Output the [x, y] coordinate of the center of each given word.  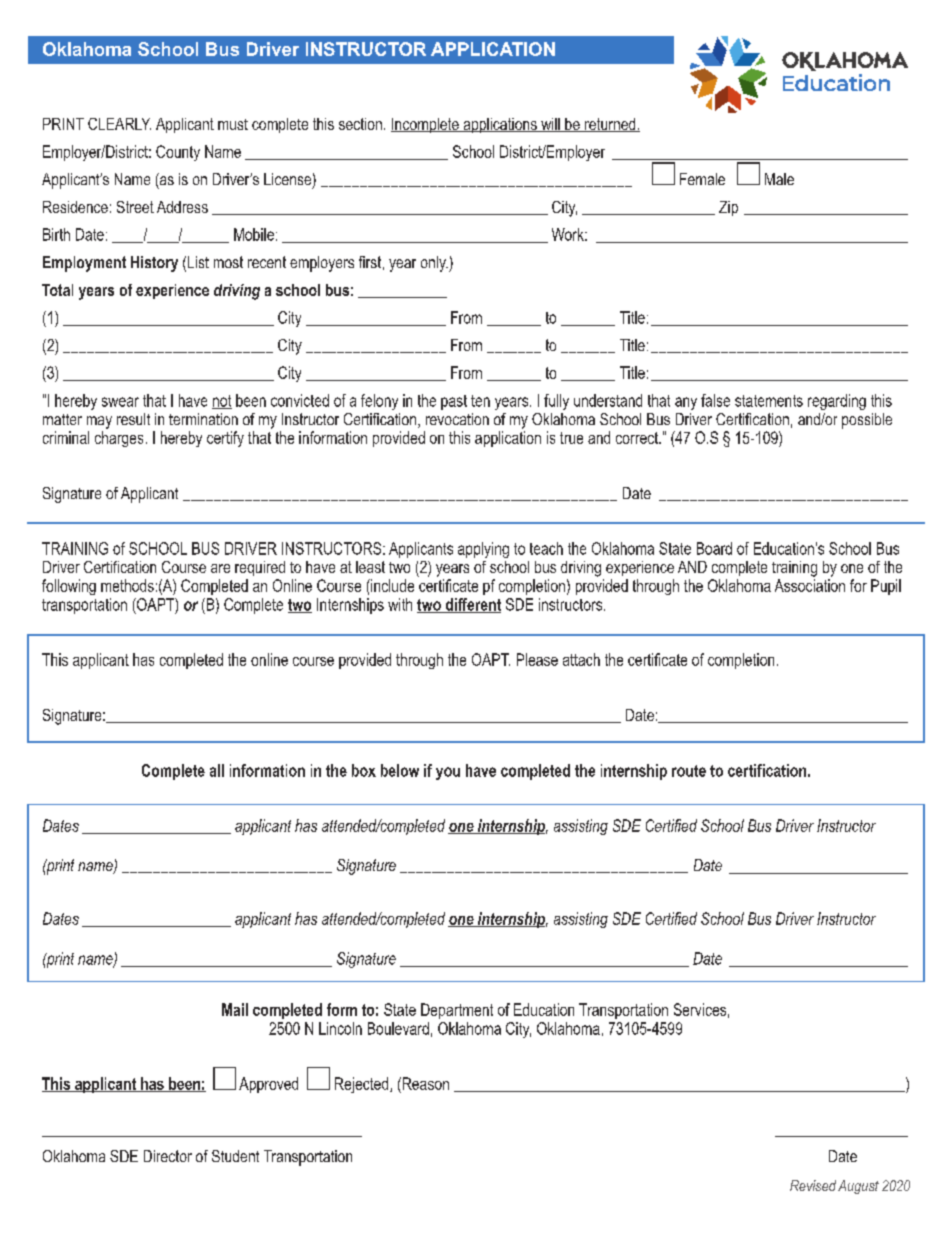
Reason [424, 1083]
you [448, 773]
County [178, 153]
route [689, 771]
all [217, 770]
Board [714, 548]
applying [483, 550]
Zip [728, 208]
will [550, 125]
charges [119, 439]
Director [168, 1156]
